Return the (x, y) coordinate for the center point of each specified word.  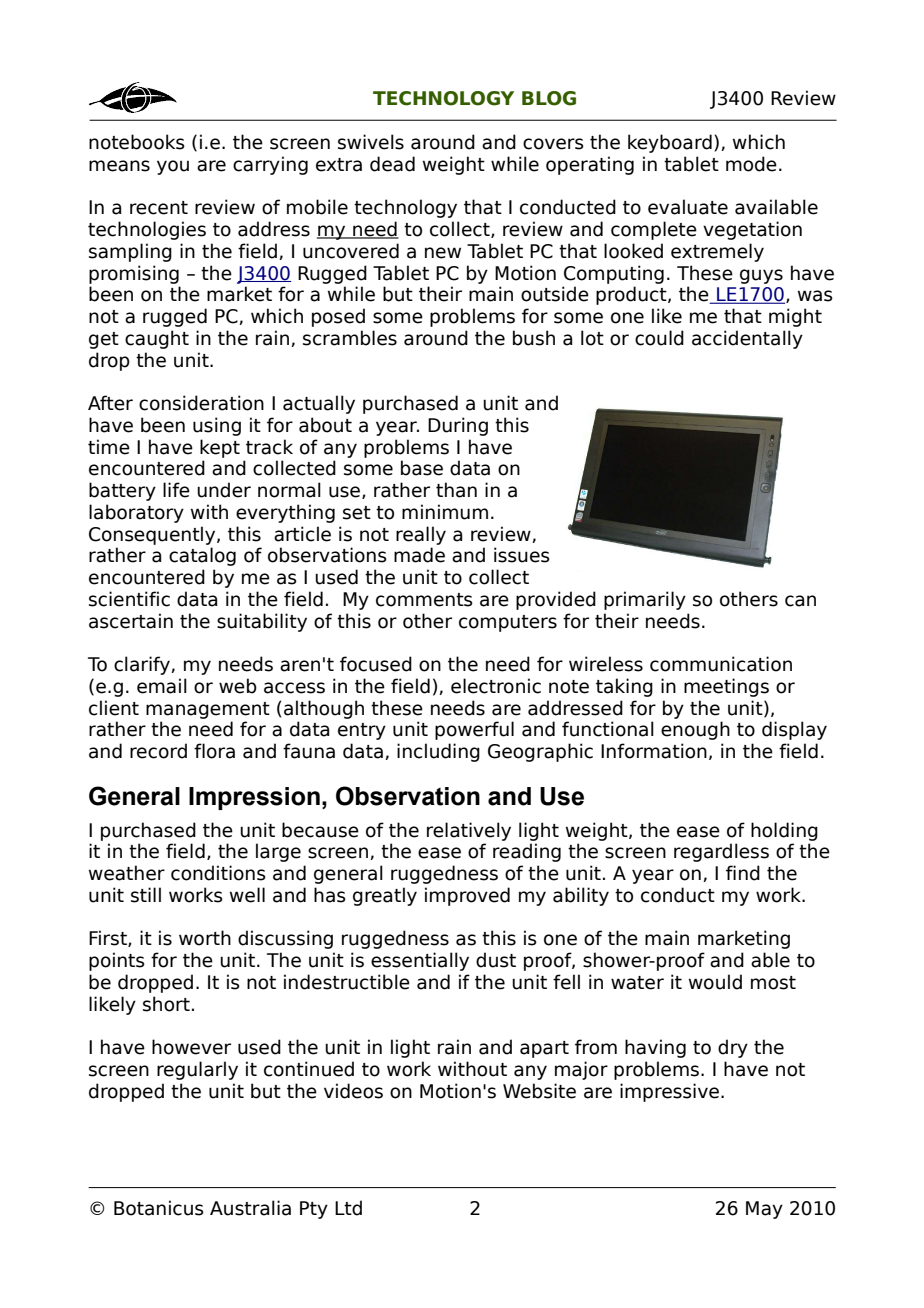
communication (721, 664)
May (764, 1210)
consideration (201, 403)
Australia (250, 1208)
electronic (496, 686)
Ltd (348, 1208)
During (458, 426)
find (743, 873)
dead (392, 164)
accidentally (747, 339)
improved (467, 896)
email (162, 686)
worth (205, 938)
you (173, 167)
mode (751, 164)
